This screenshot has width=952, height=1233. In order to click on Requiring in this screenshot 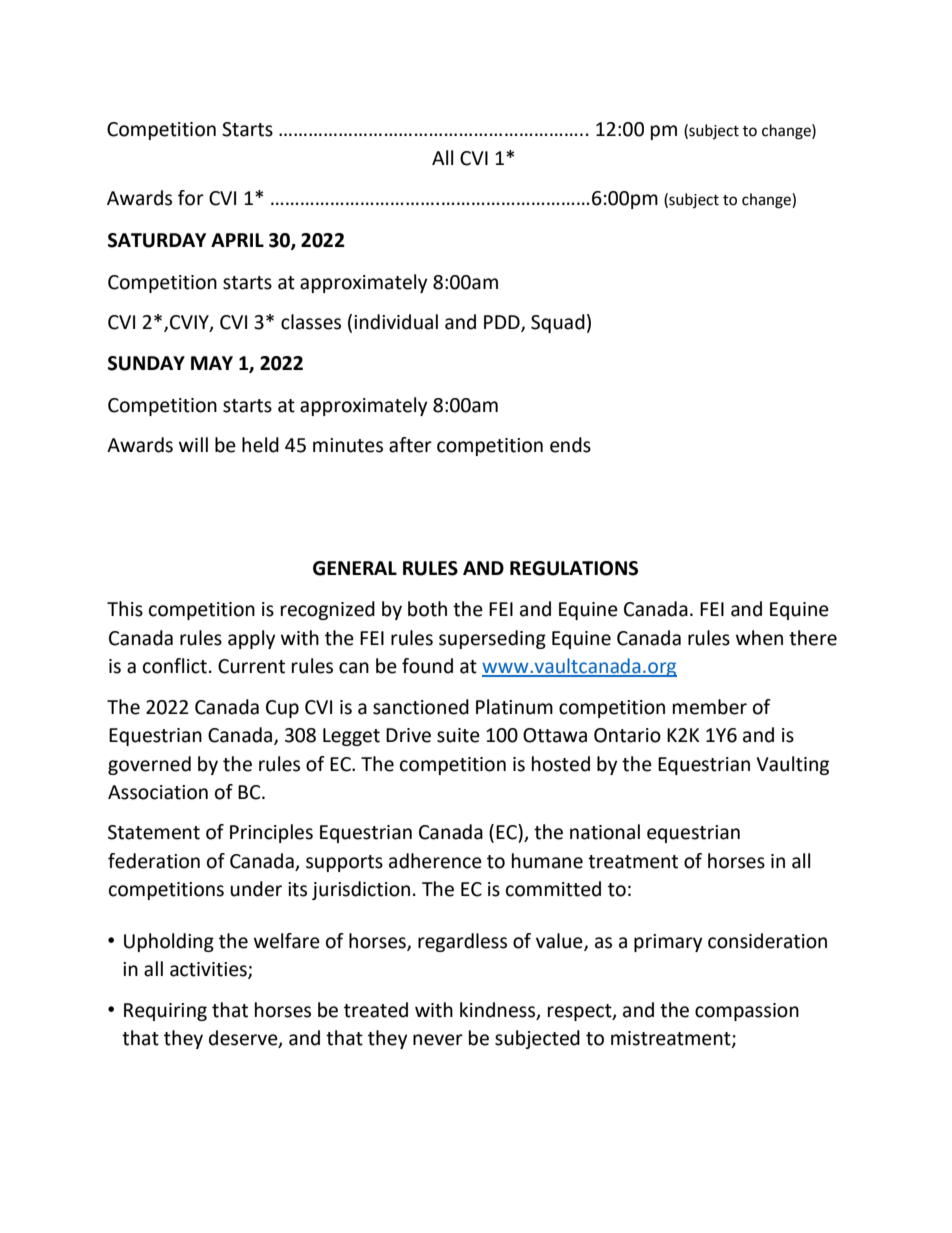, I will do `click(165, 1012)`.
